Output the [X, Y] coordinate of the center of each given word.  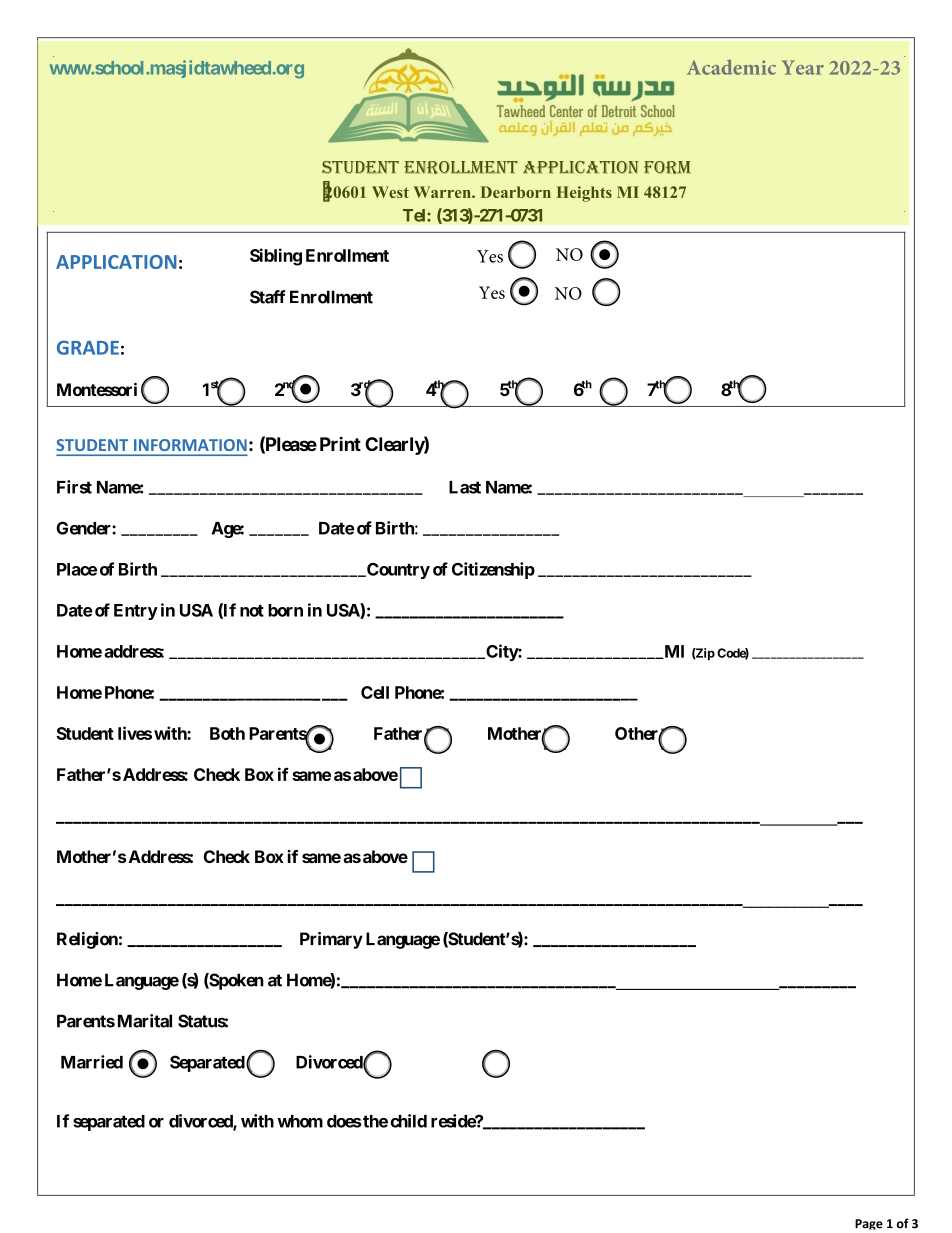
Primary [331, 940]
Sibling [276, 257]
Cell [375, 692]
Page [869, 1224]
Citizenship [493, 570]
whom [300, 1121]
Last [465, 487]
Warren [443, 192]
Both [227, 733]
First [74, 487]
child [409, 1121]
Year [803, 67]
